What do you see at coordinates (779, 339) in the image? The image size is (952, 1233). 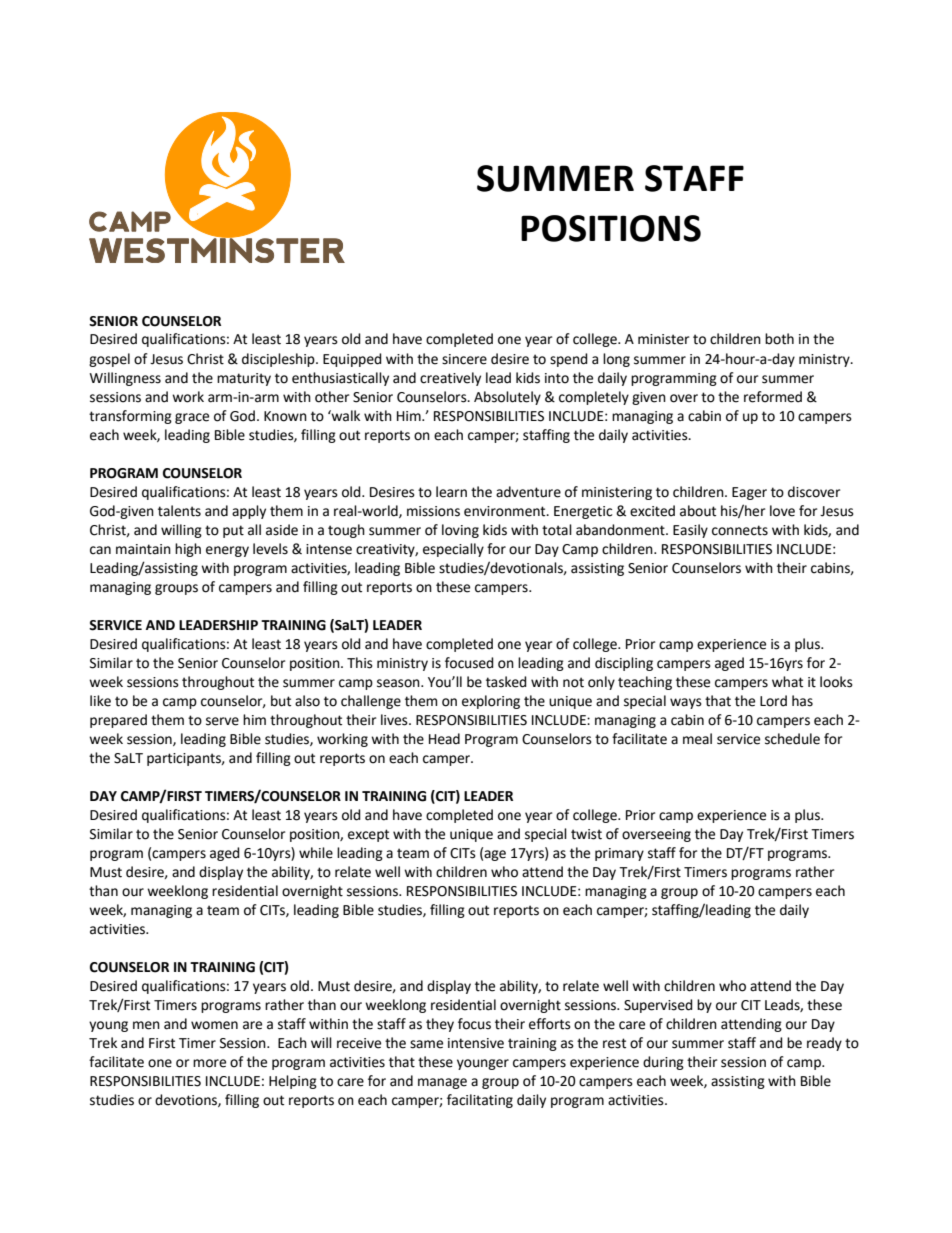 I see `both` at bounding box center [779, 339].
